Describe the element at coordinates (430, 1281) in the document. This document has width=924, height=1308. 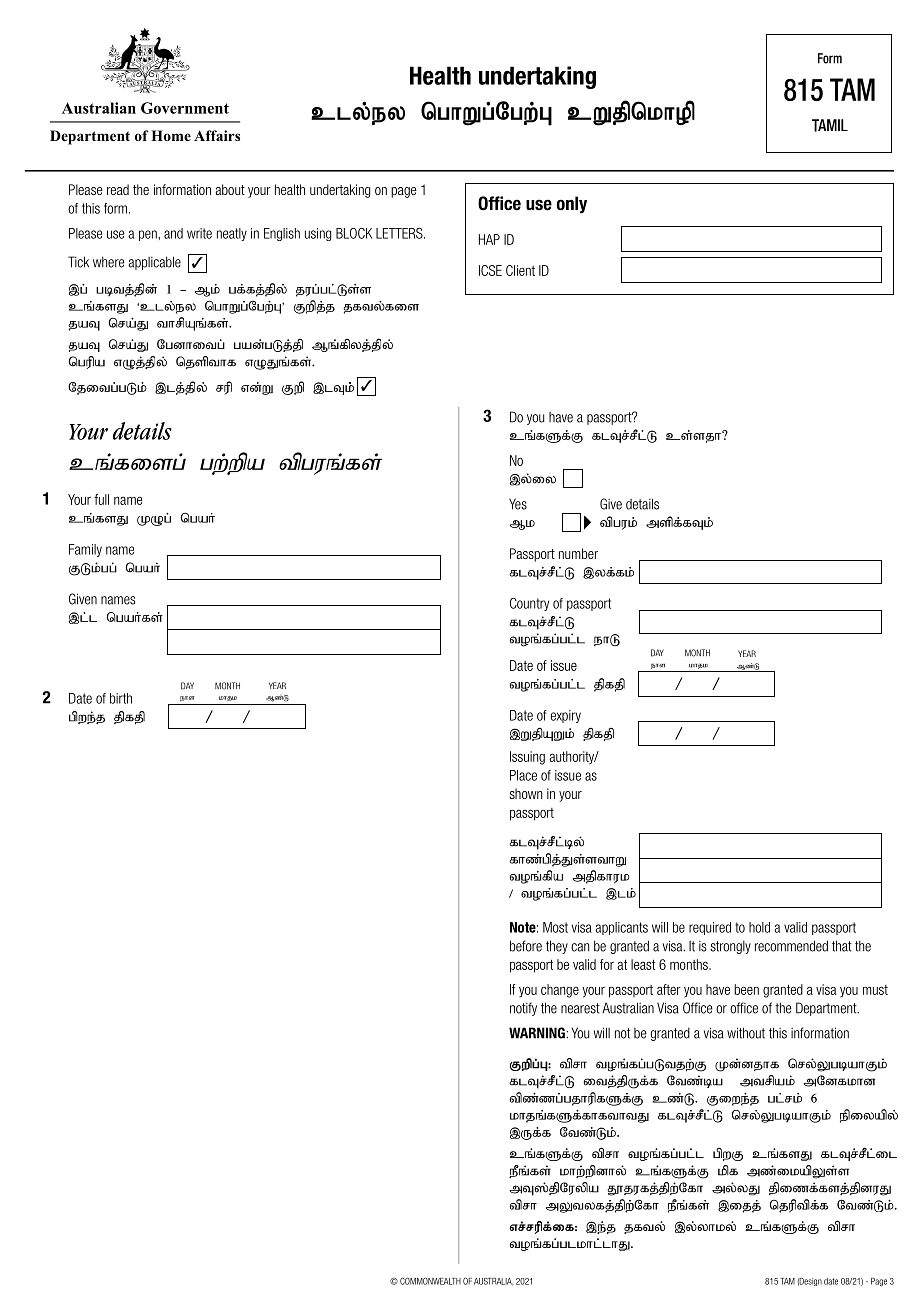
I see `COMMONWEALTH` at that location.
